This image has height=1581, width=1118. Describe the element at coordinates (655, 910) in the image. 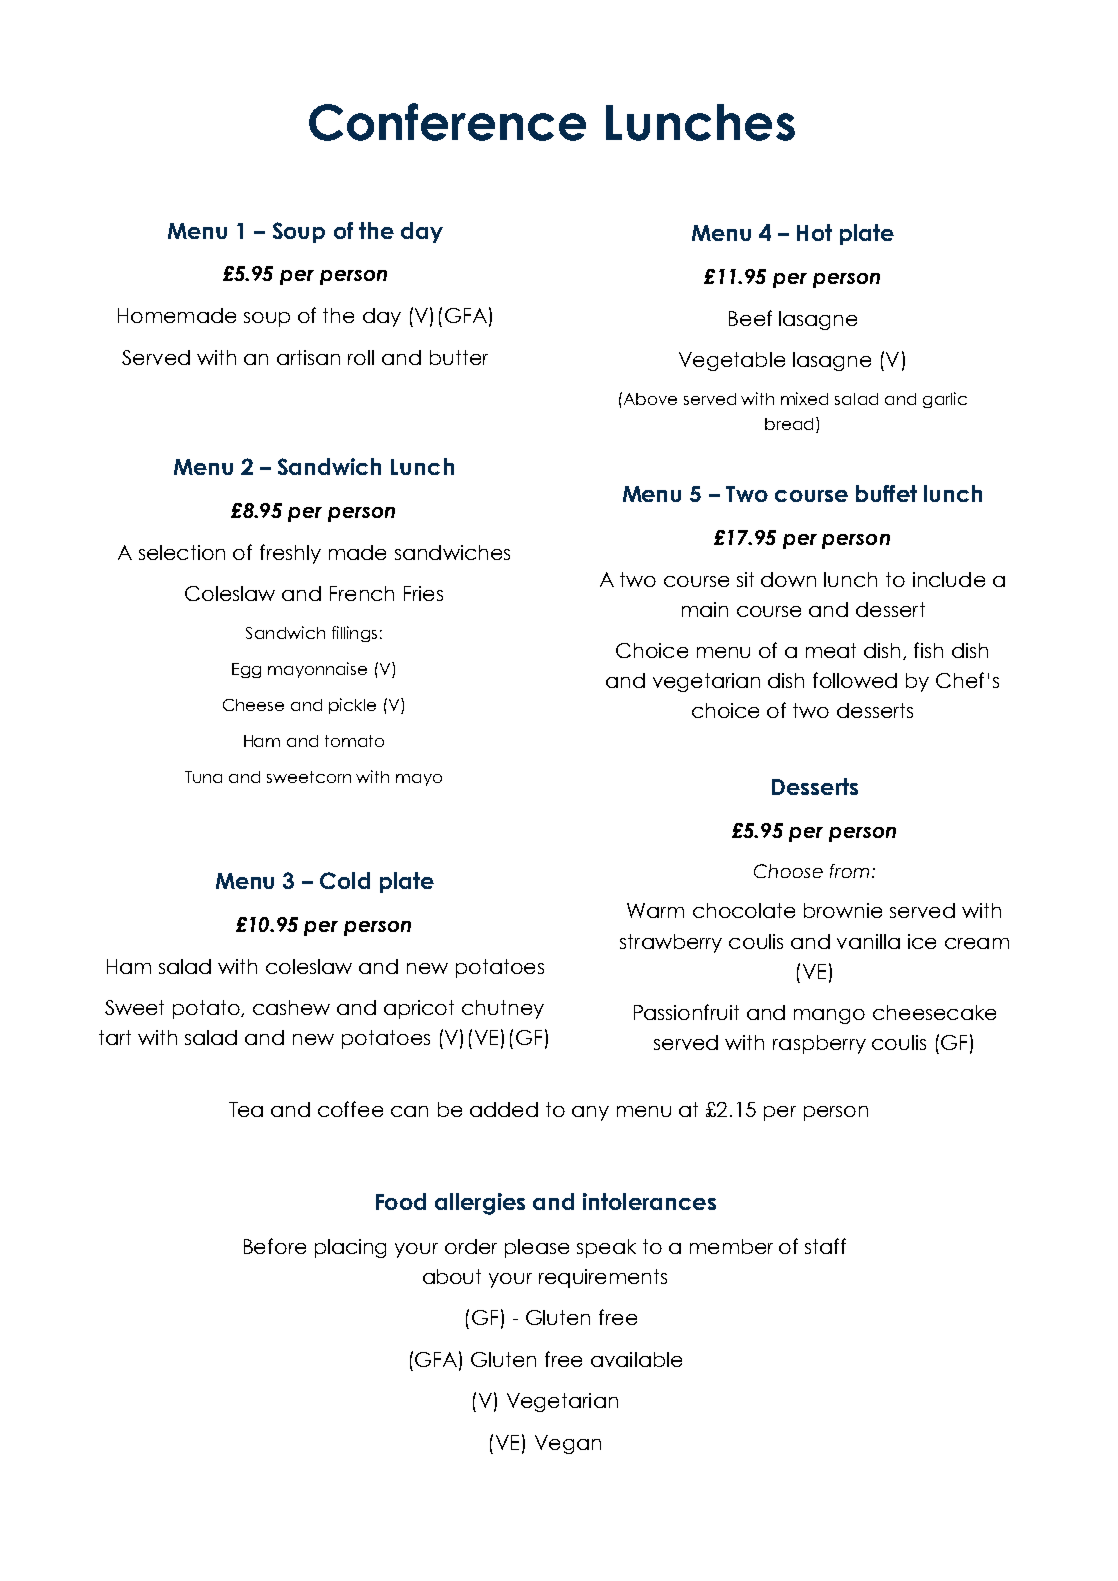

I see `Warm` at that location.
